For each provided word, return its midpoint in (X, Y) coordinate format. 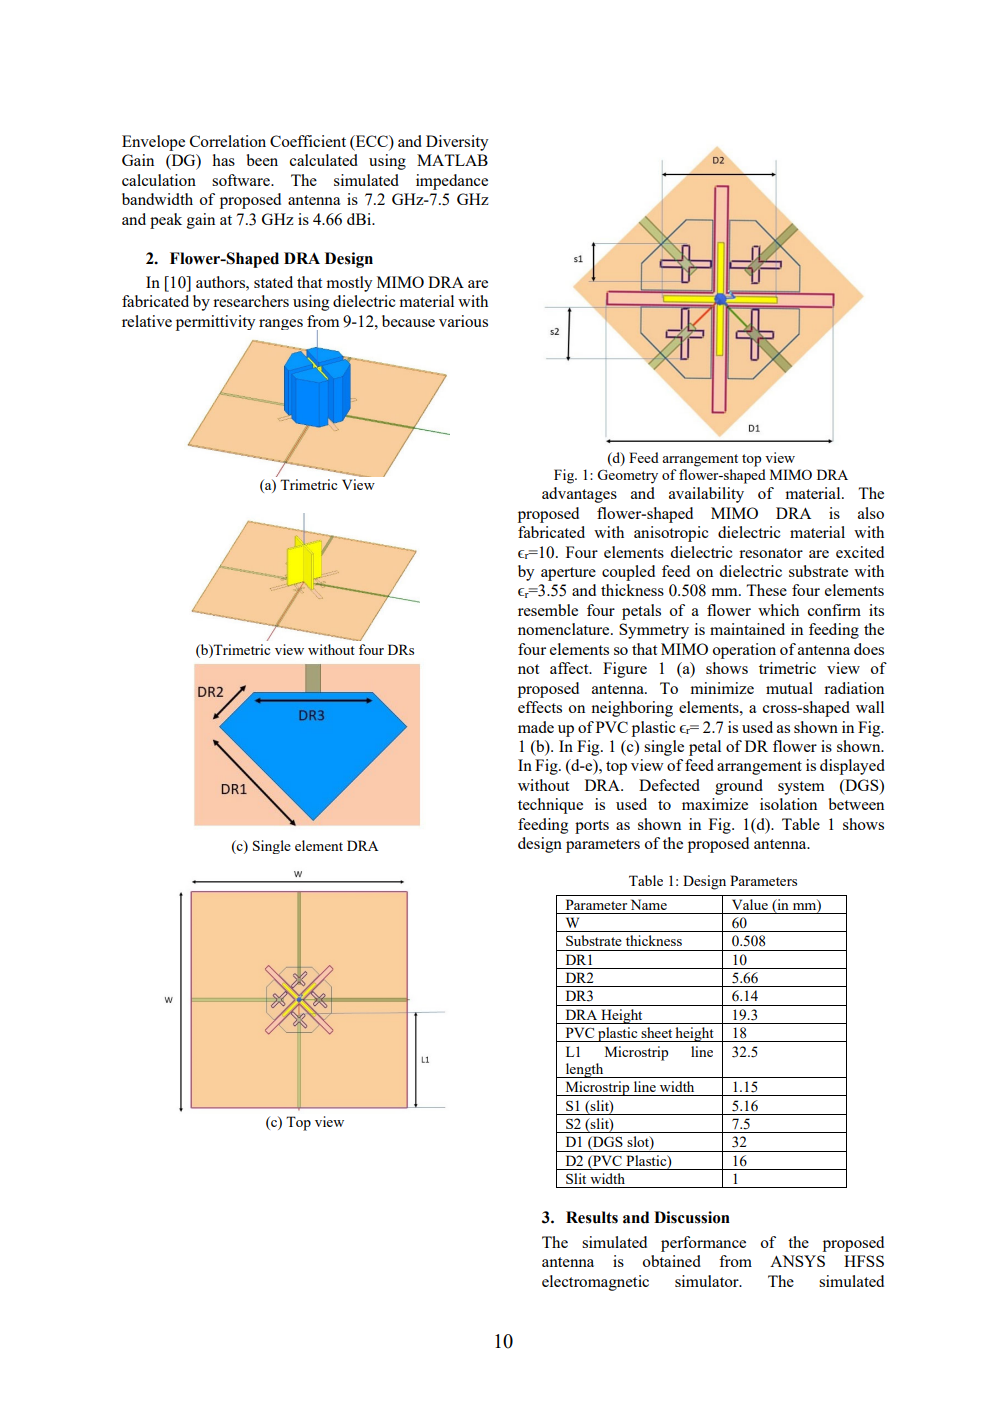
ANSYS (797, 1261)
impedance (452, 182)
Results (592, 1217)
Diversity (457, 143)
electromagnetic (595, 1283)
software (242, 180)
